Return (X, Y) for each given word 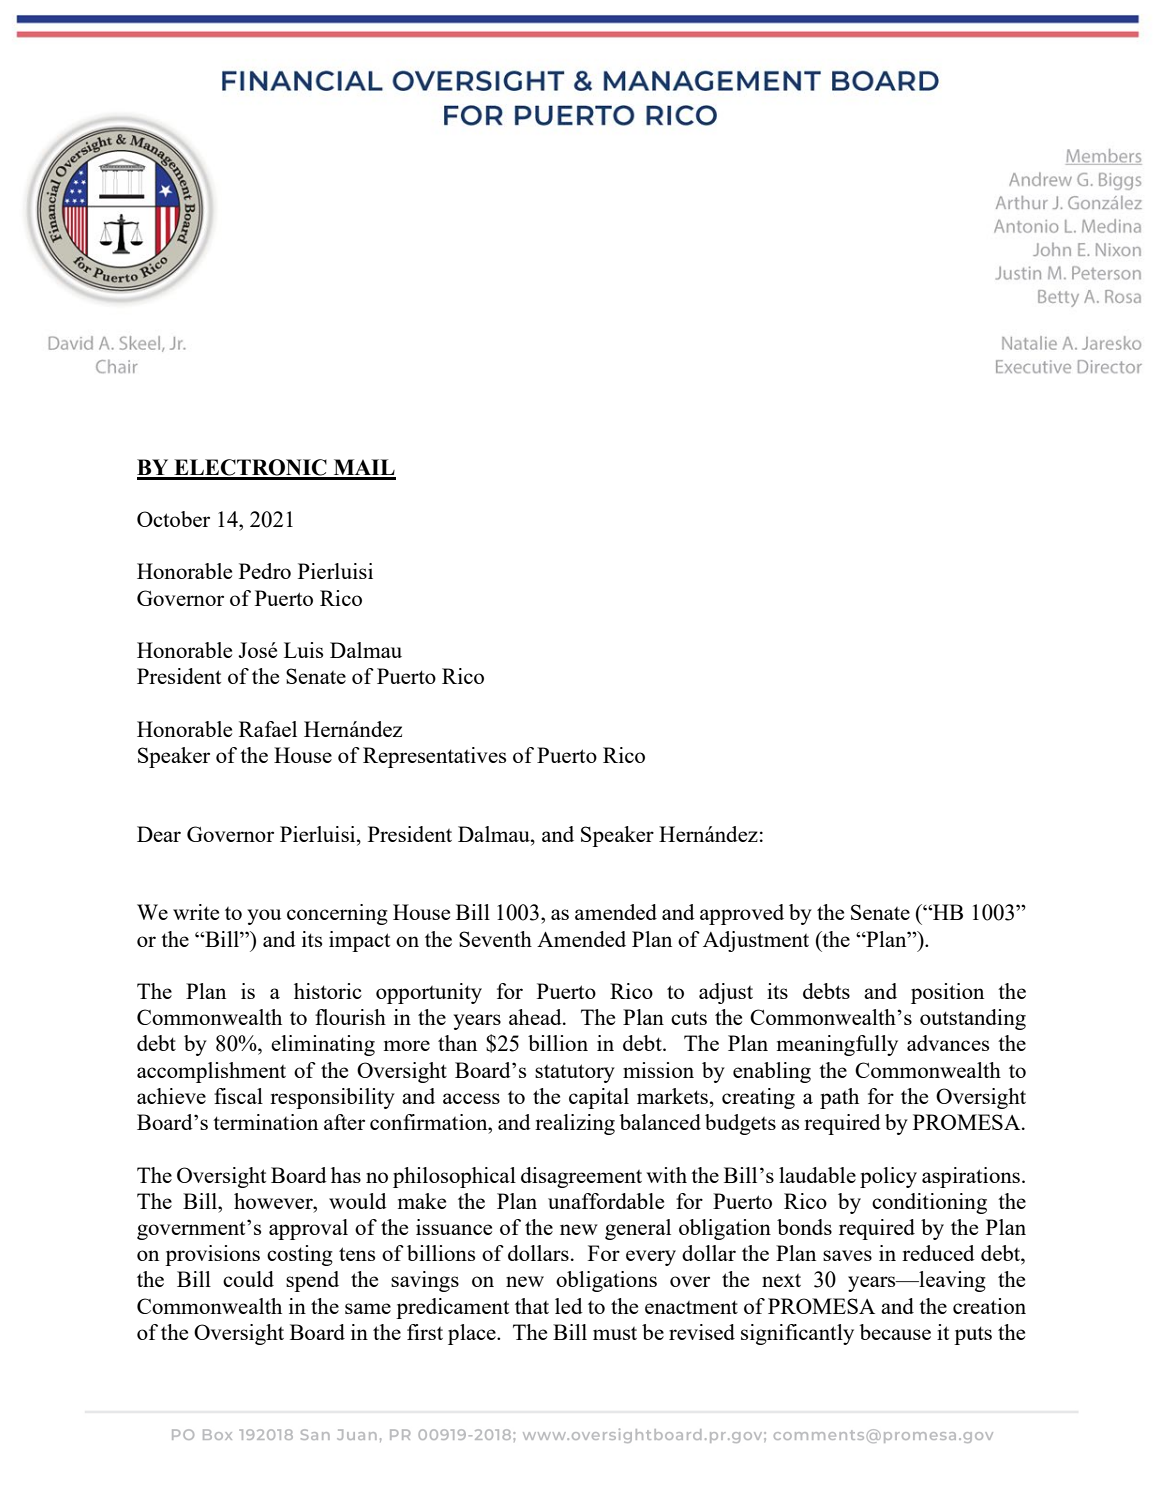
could (248, 1279)
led (569, 1306)
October (173, 519)
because (895, 1332)
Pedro (265, 571)
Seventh (495, 939)
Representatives (434, 757)
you (264, 917)
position (947, 993)
